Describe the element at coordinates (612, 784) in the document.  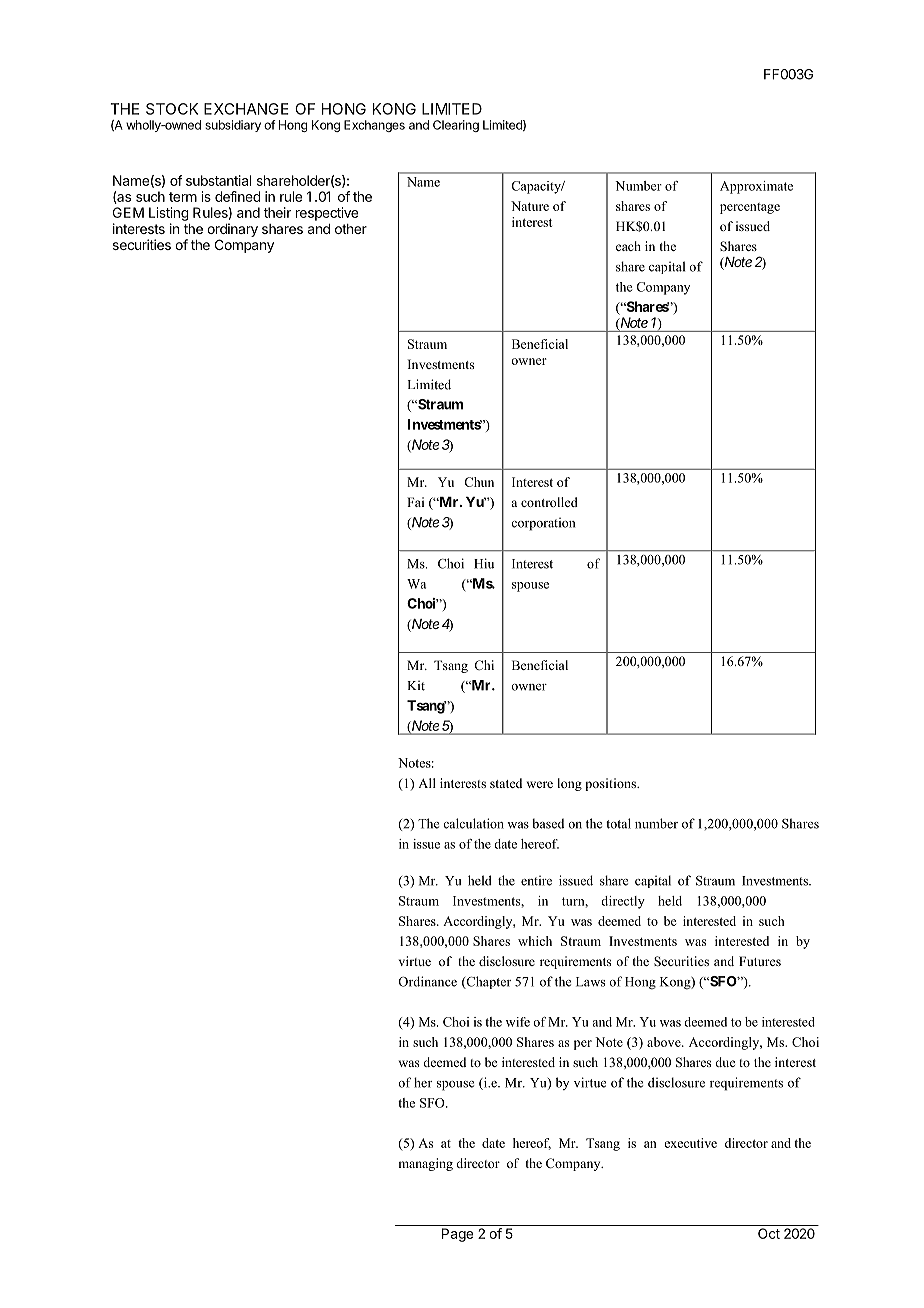
I see `positions` at that location.
